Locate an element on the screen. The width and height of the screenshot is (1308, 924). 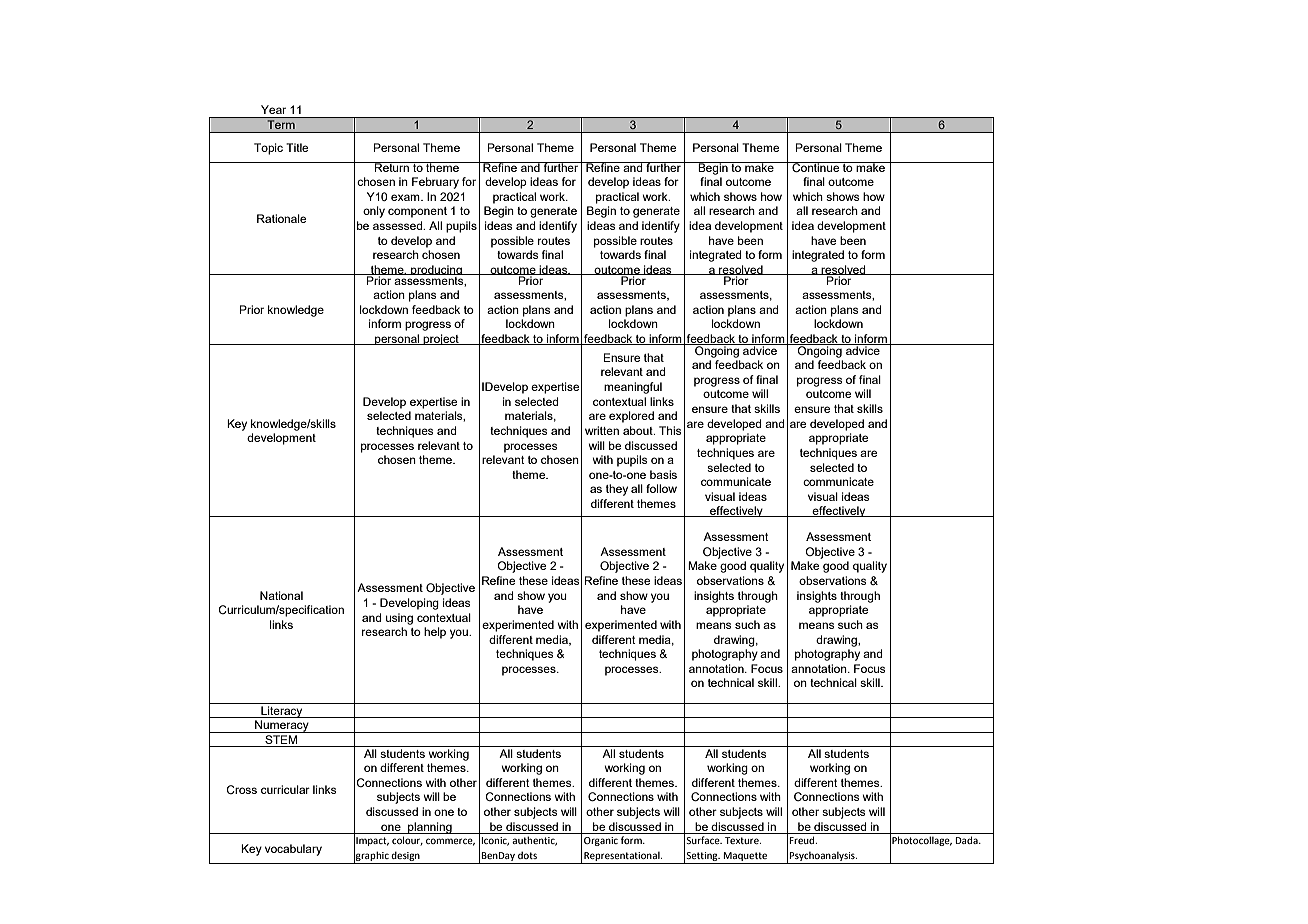
meaningful is located at coordinates (633, 388).
